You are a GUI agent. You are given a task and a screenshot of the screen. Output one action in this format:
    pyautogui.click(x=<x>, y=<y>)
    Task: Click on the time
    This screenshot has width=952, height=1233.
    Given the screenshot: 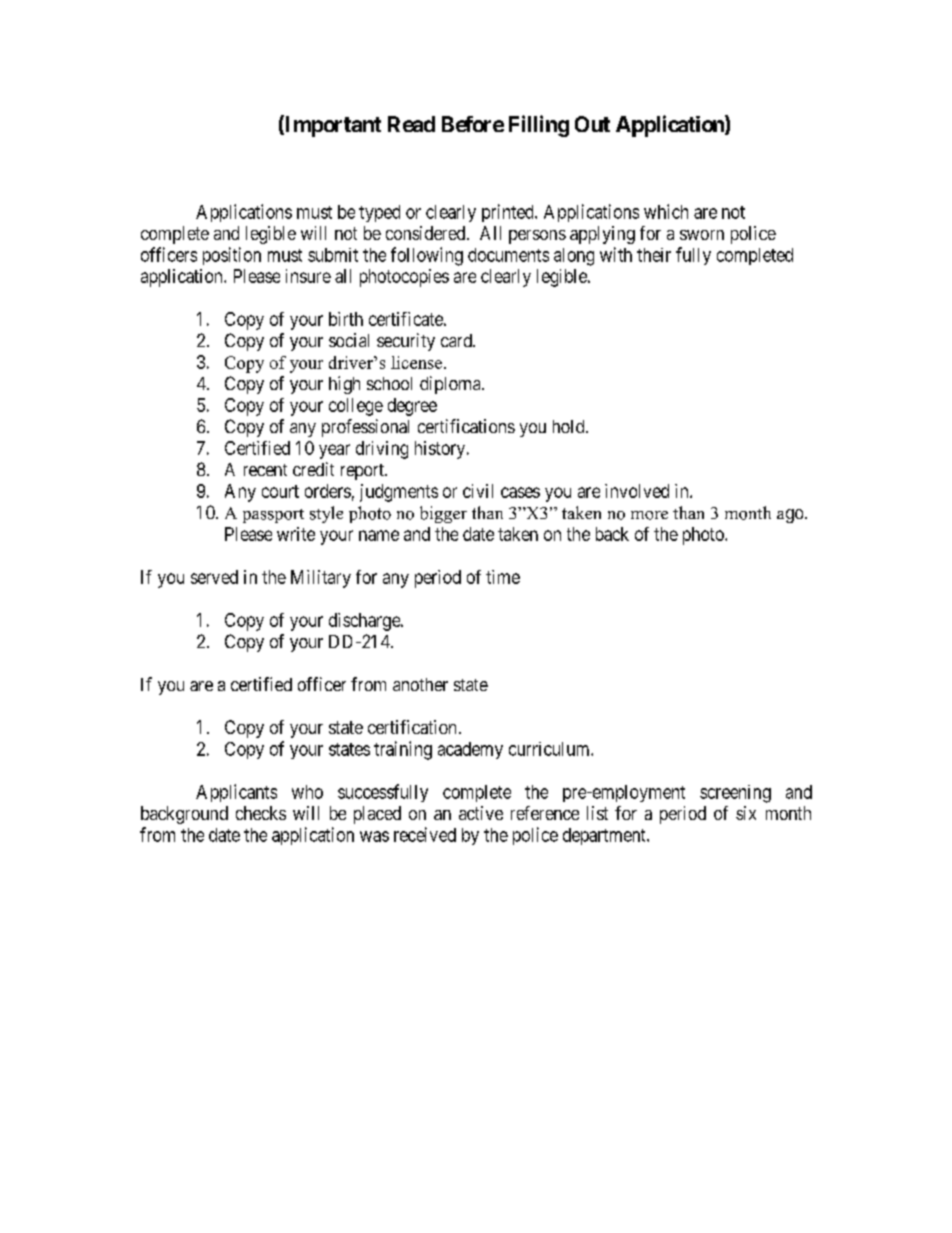 What is the action you would take?
    pyautogui.click(x=503, y=577)
